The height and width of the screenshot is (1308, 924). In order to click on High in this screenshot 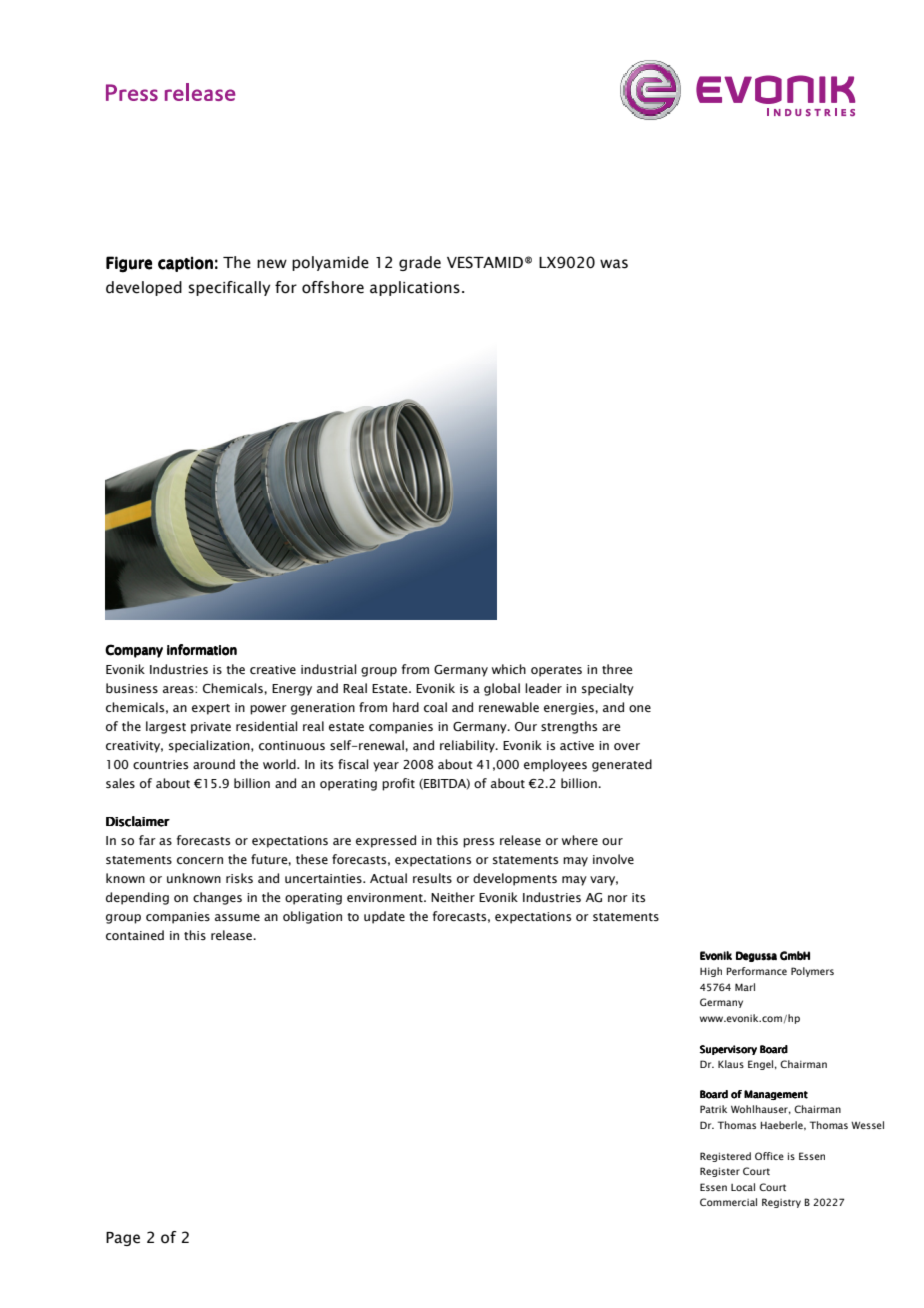, I will do `click(711, 972)`.
